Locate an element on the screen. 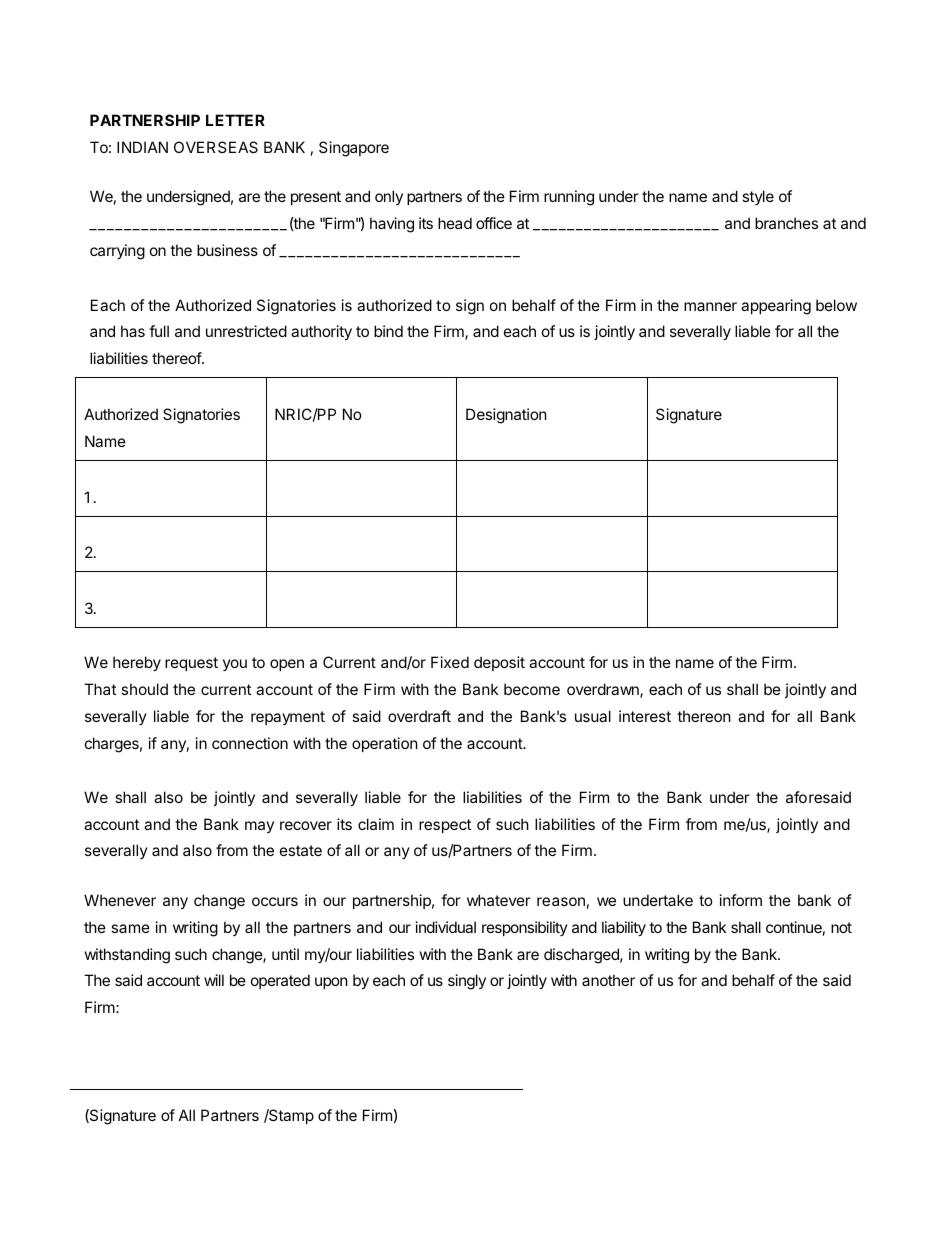 Image resolution: width=952 pixels, height=1233 pixels. appearing is located at coordinates (776, 307).
